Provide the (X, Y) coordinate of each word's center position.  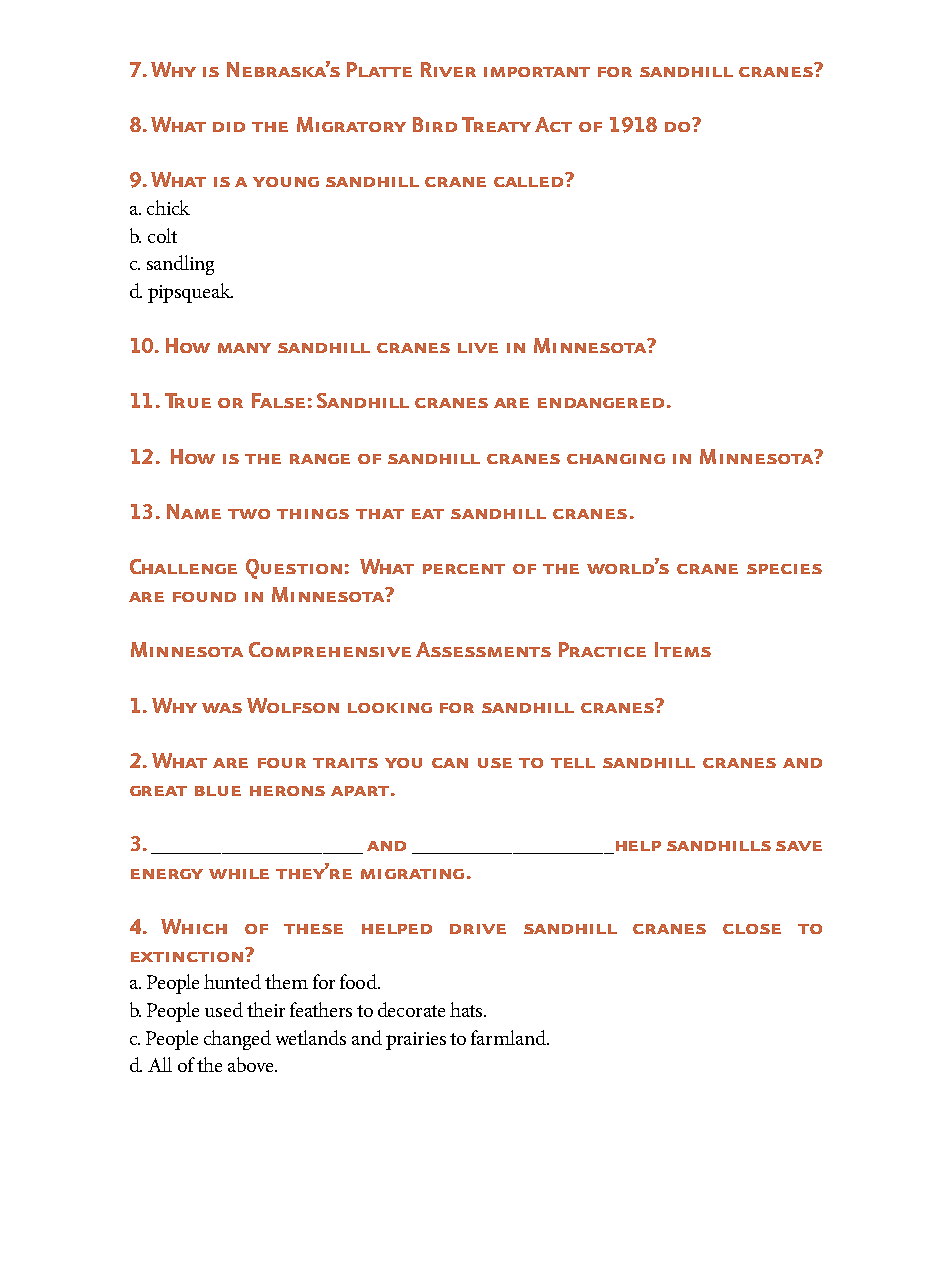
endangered (601, 403)
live (478, 348)
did (229, 127)
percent (464, 569)
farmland (509, 1037)
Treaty (496, 124)
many (244, 348)
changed (237, 1040)
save (799, 846)
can (450, 763)
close (752, 929)
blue (218, 791)
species (784, 569)
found (204, 597)
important (537, 72)
